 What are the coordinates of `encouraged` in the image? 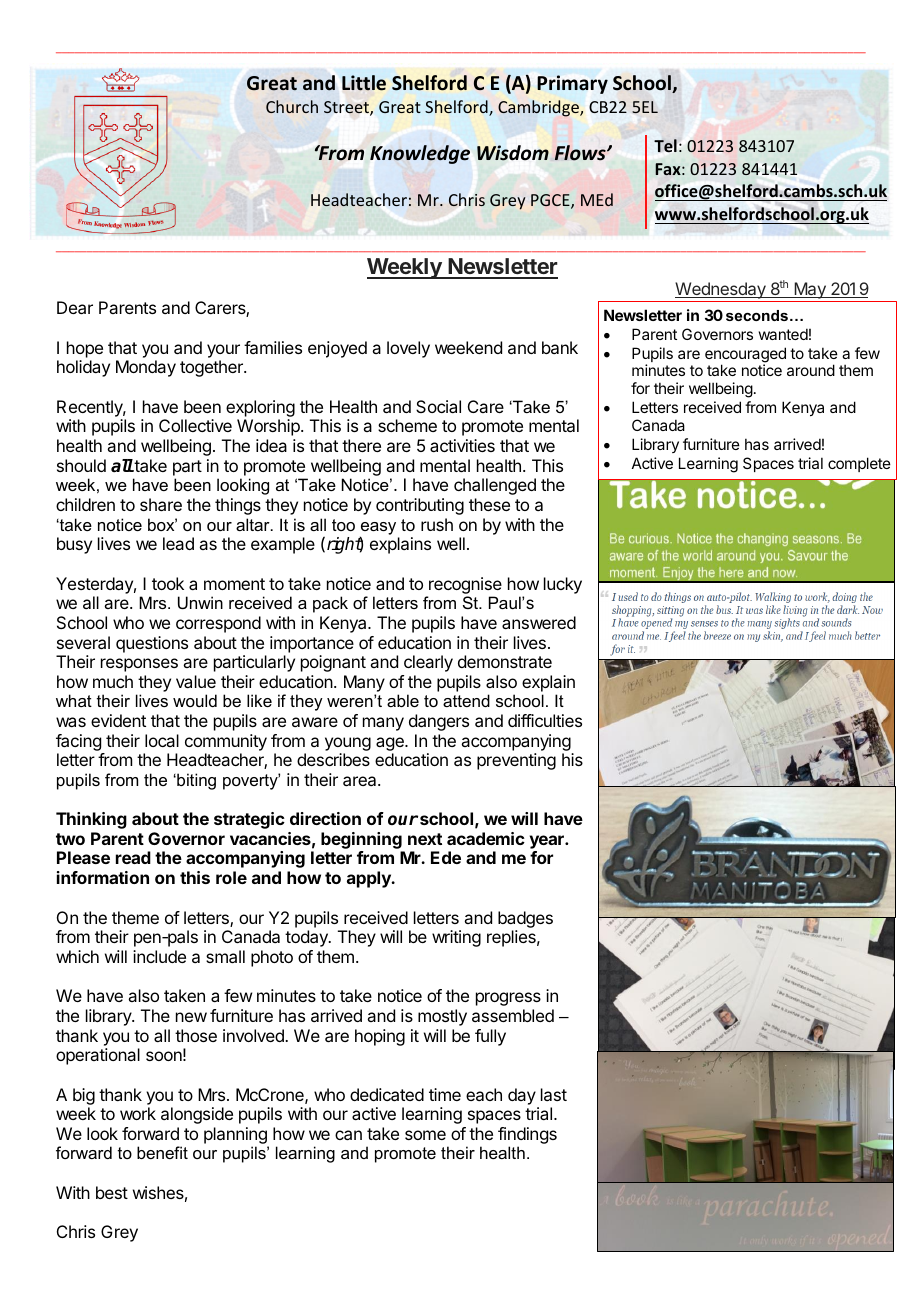 It's located at (745, 356).
